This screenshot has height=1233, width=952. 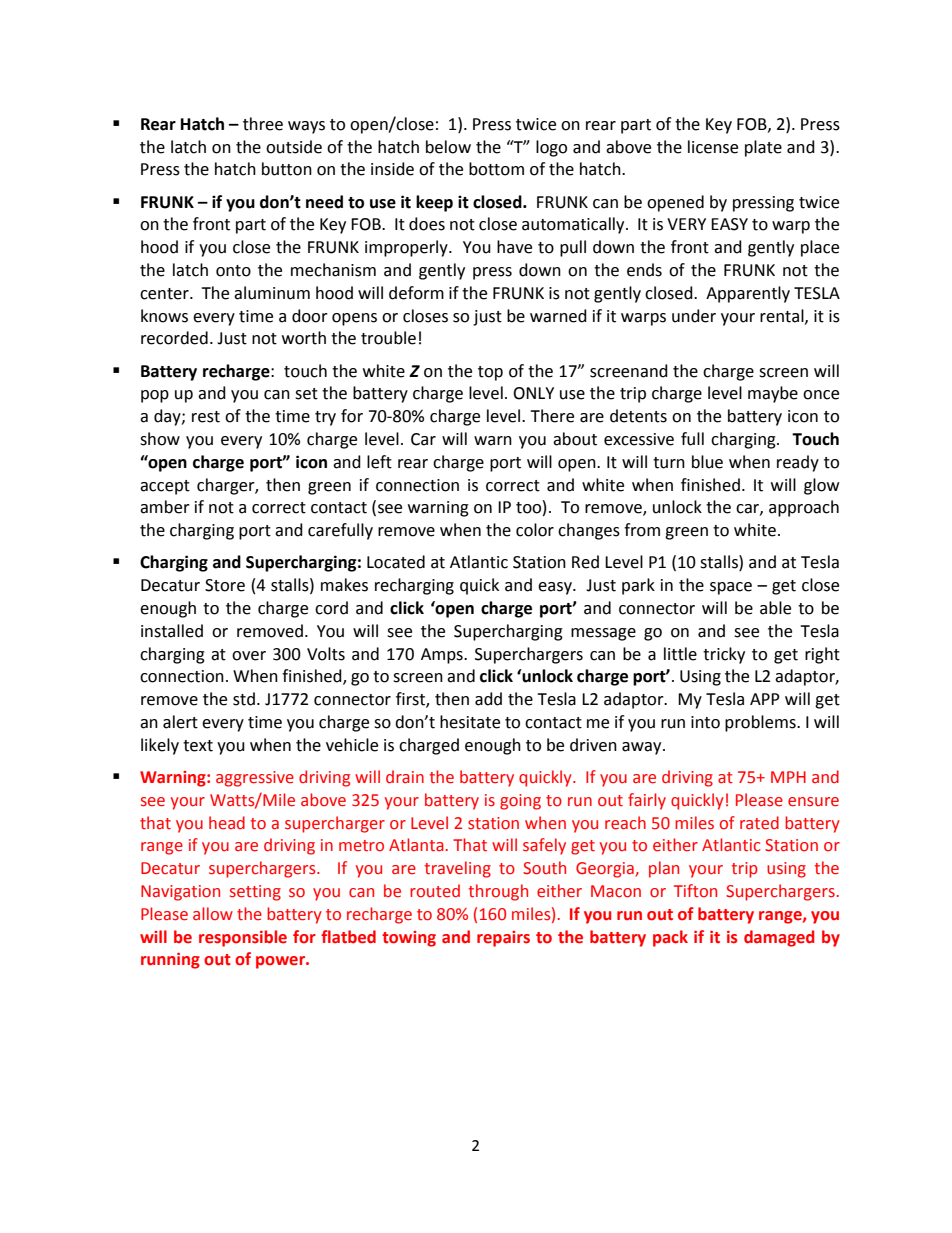 I want to click on color, so click(x=535, y=530).
